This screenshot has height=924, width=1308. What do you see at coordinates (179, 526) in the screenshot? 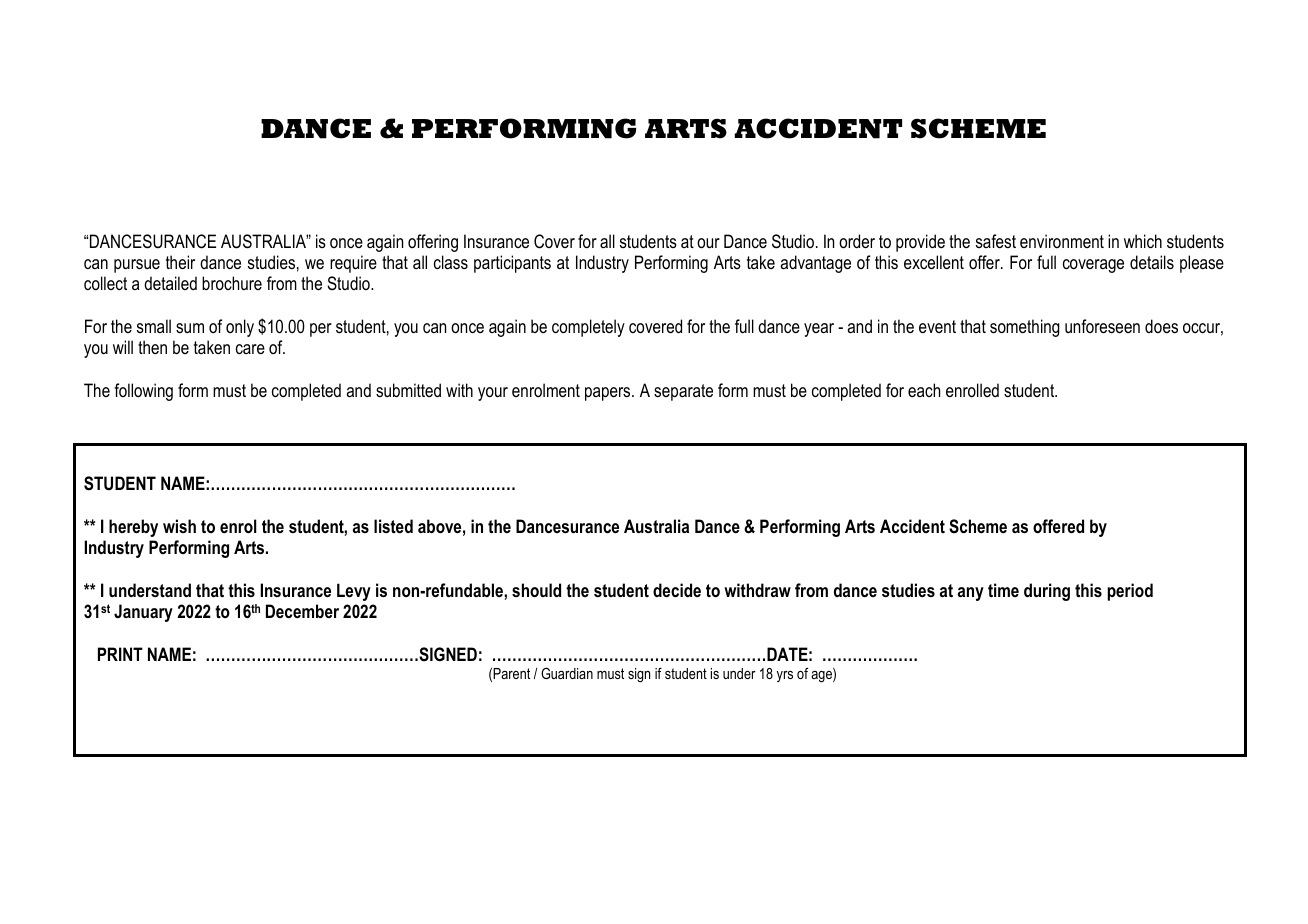
I see `wish` at bounding box center [179, 526].
